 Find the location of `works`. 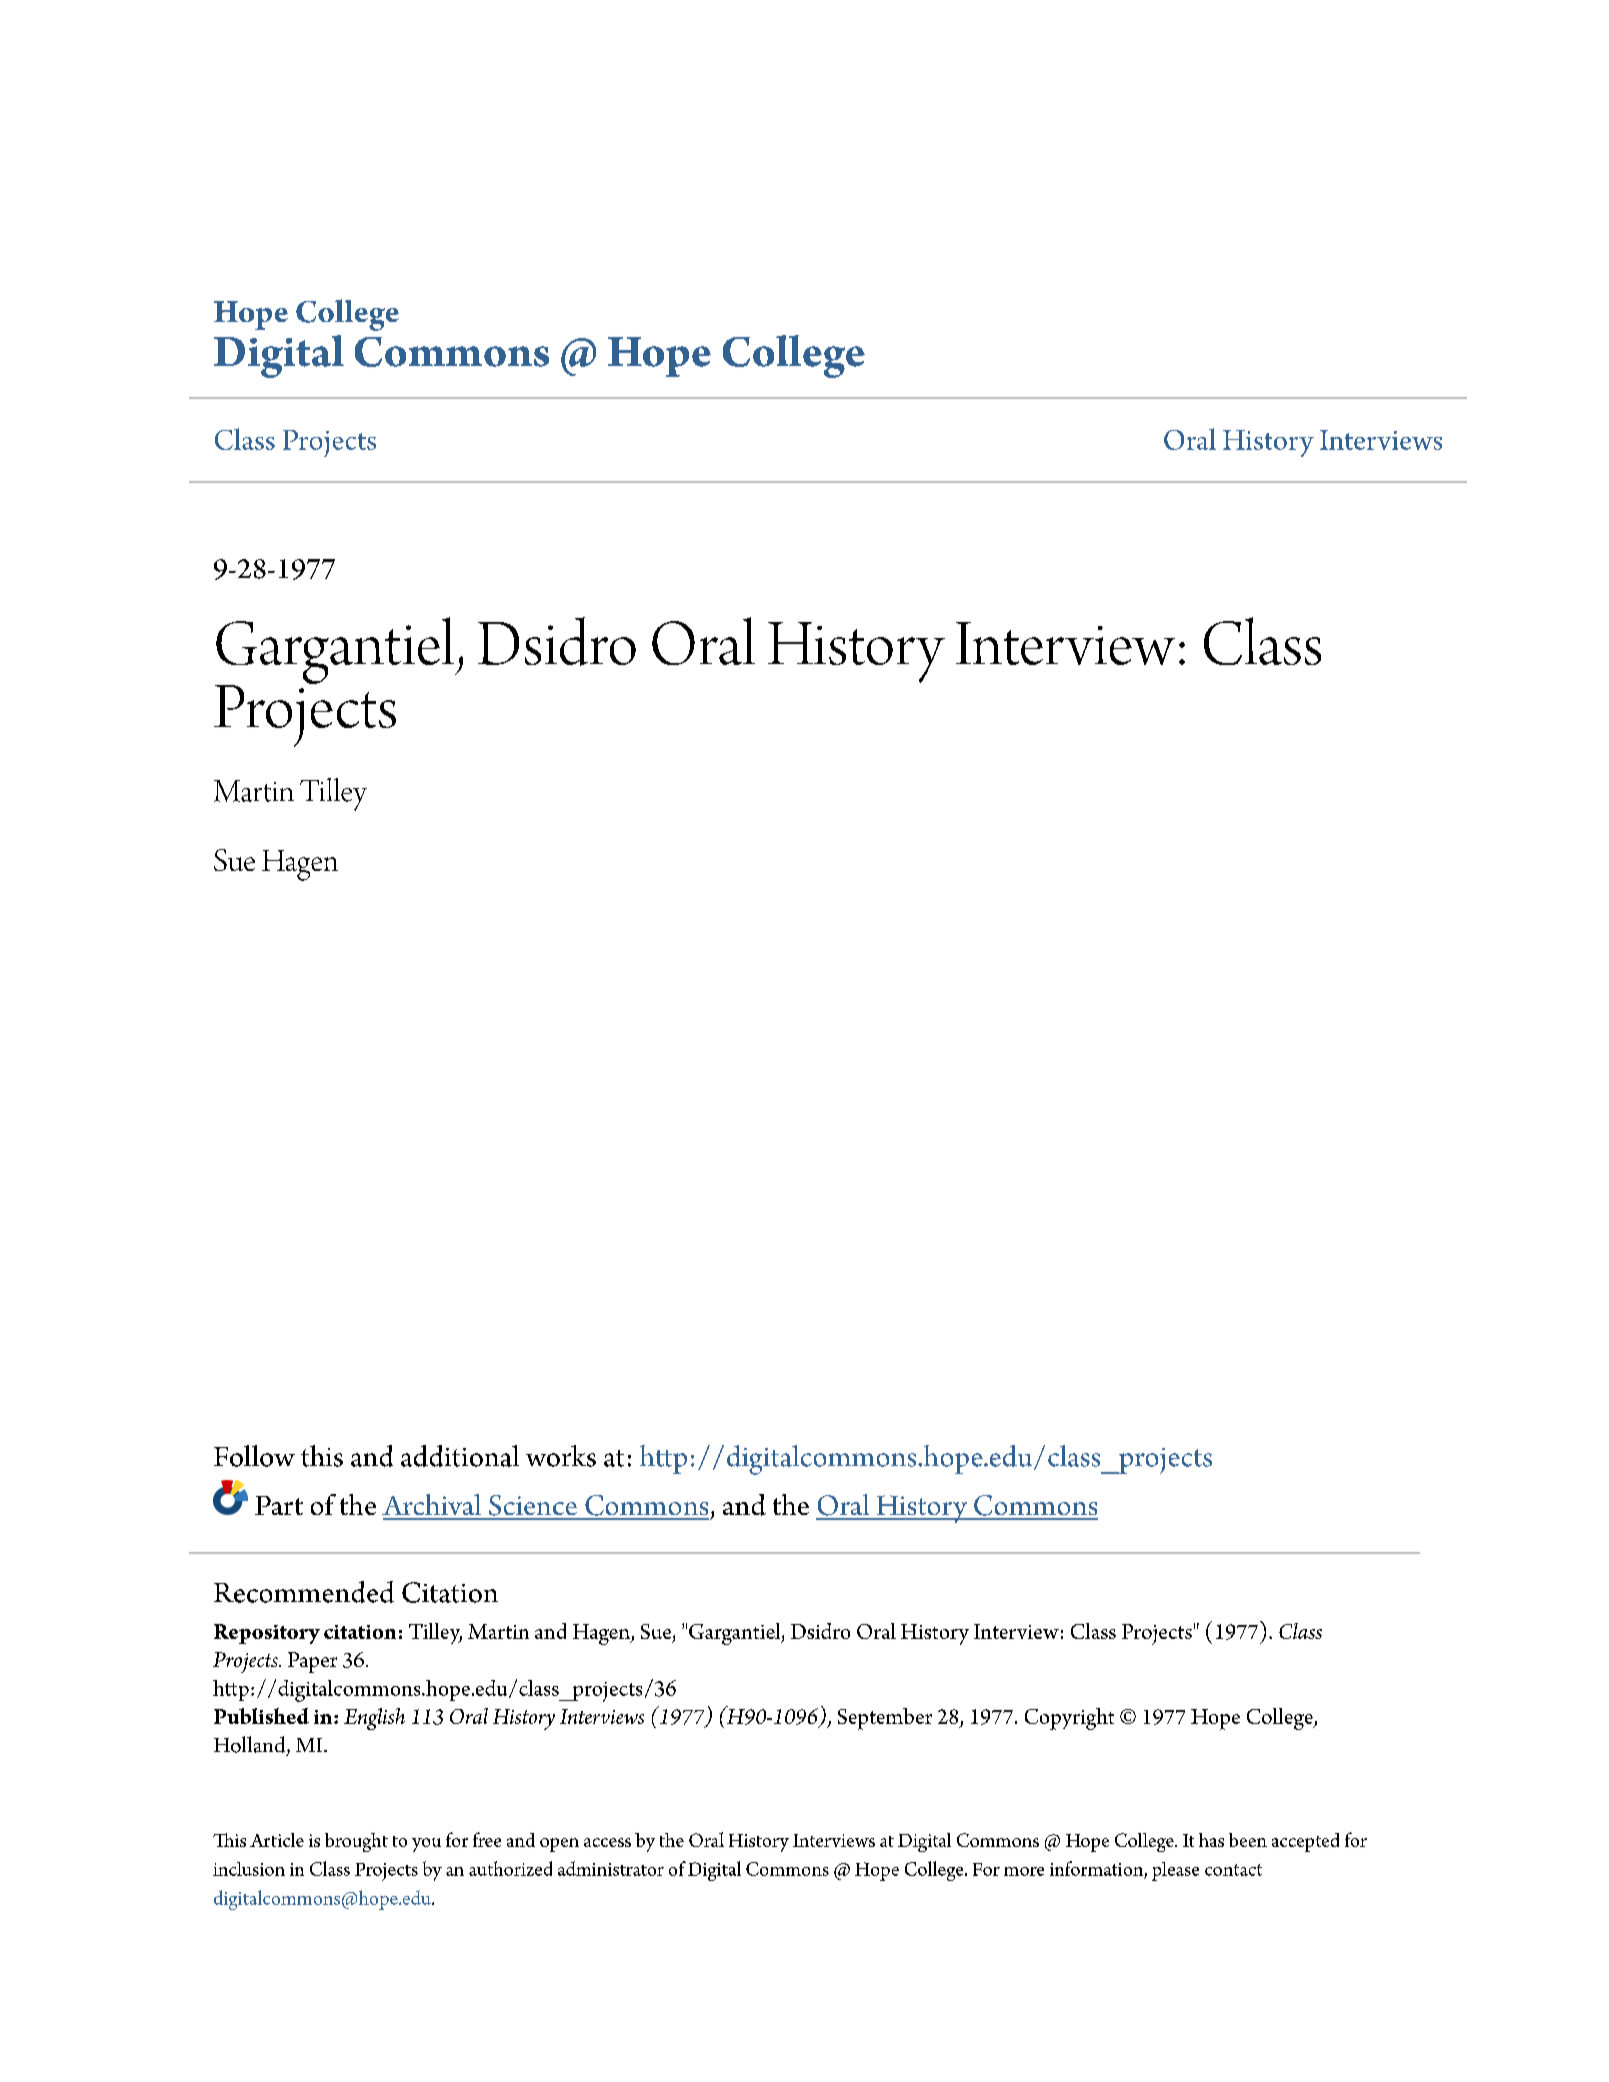

works is located at coordinates (561, 1456).
